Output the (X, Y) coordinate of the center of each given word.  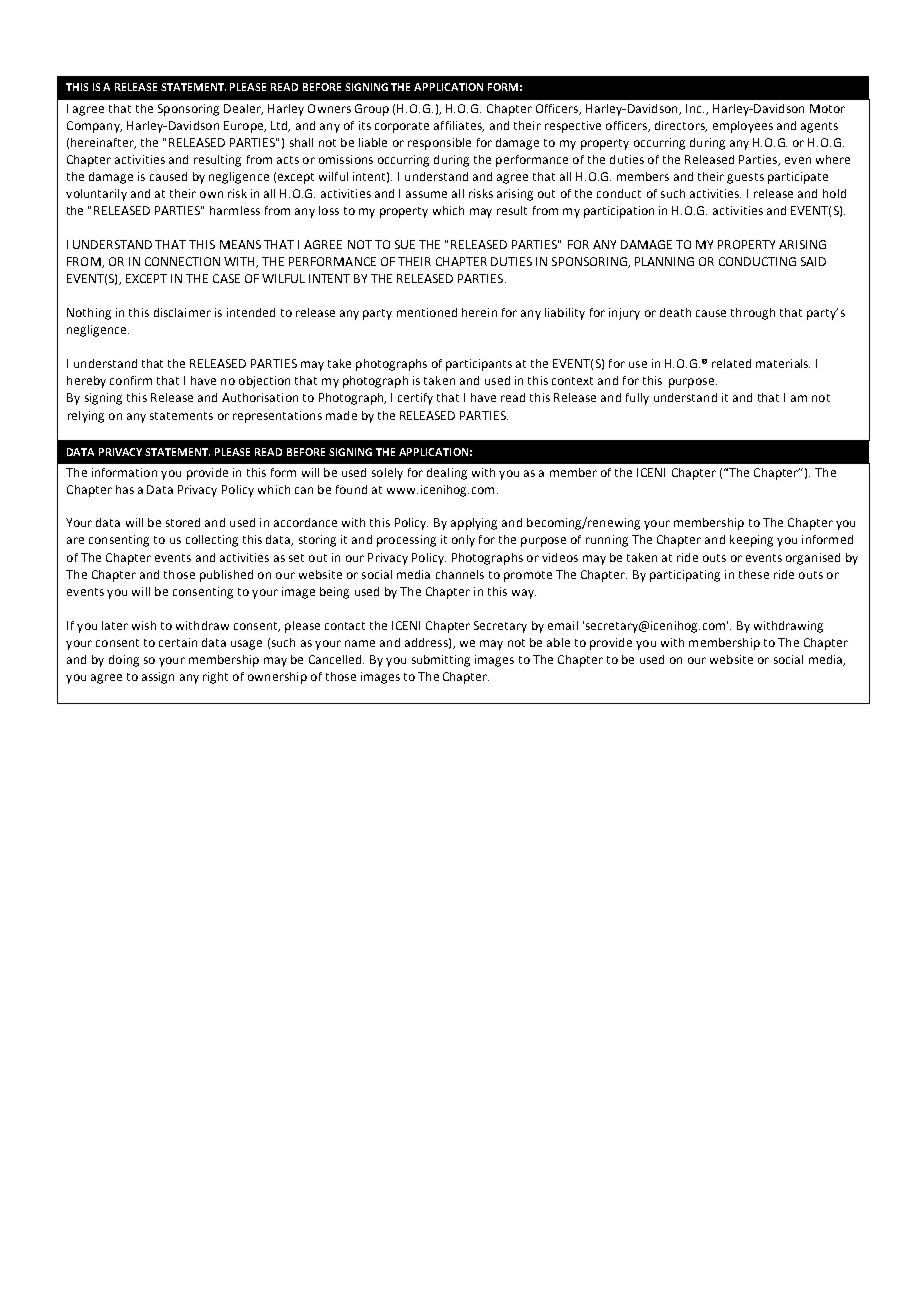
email (563, 625)
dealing (447, 474)
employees (743, 127)
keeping (751, 541)
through (753, 314)
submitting (441, 661)
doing (124, 661)
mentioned (427, 312)
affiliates (459, 126)
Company (94, 127)
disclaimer (182, 312)
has (125, 489)
